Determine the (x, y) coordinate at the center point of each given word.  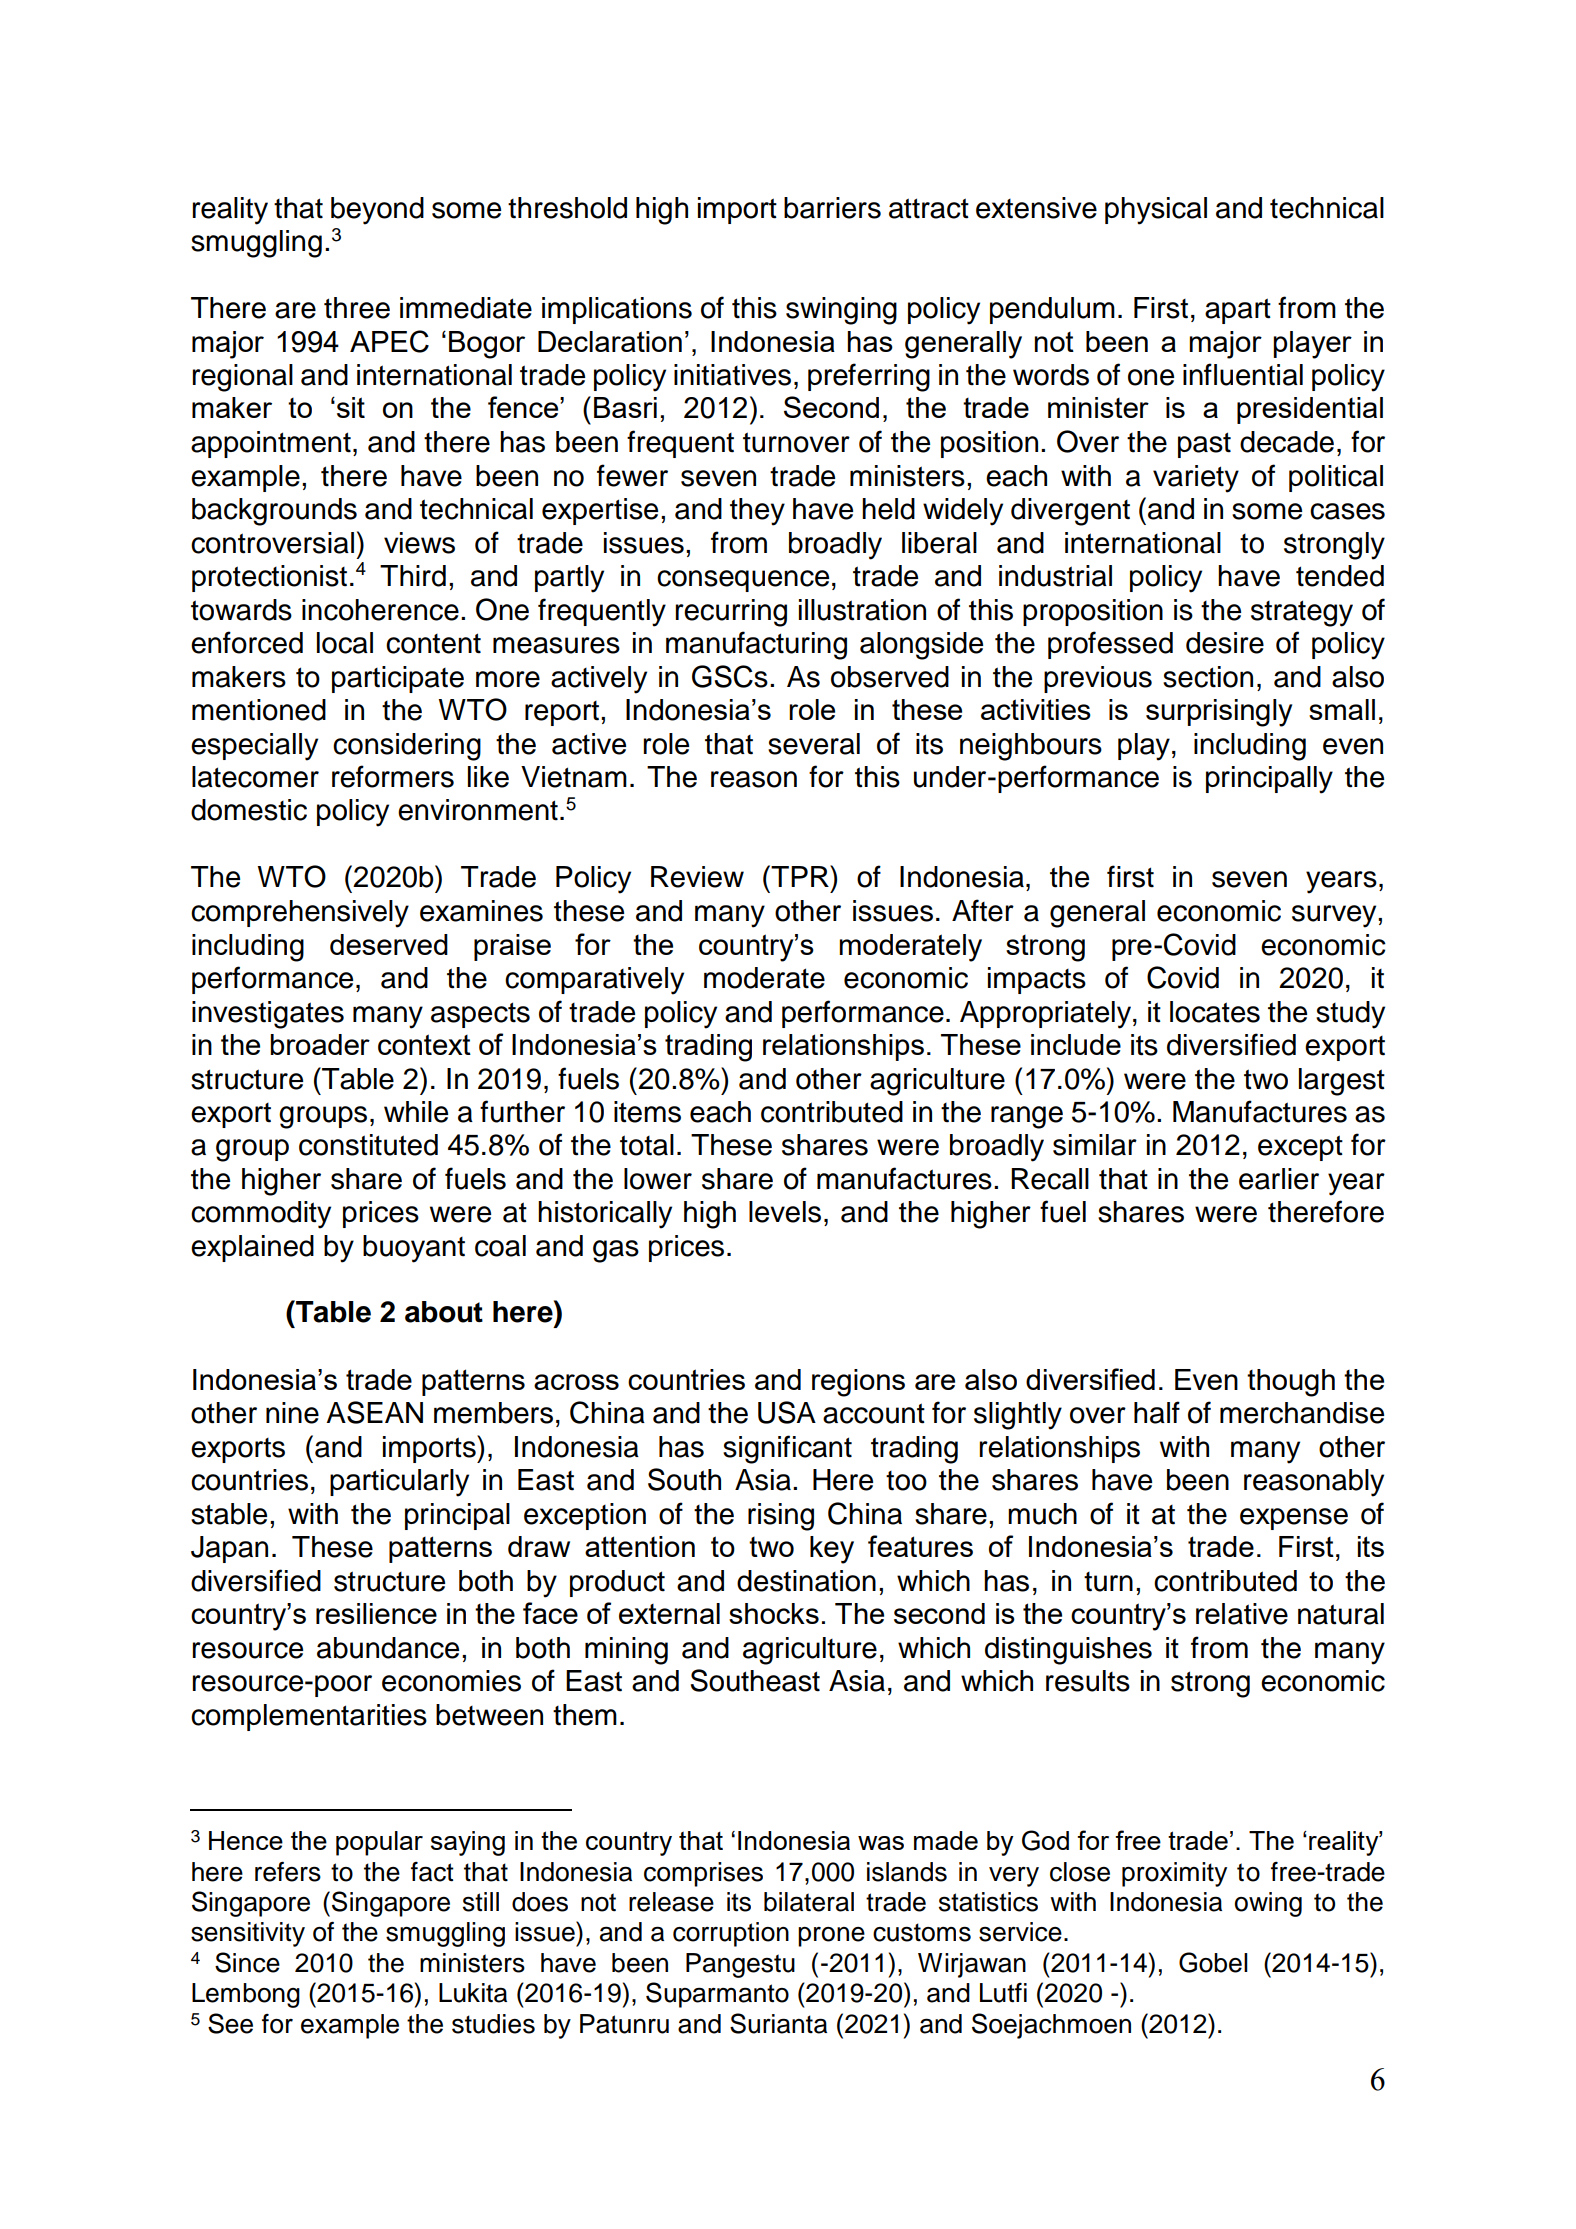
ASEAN (374, 1412)
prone (831, 1937)
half (1157, 1412)
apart (1238, 311)
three (357, 308)
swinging (841, 311)
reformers (393, 776)
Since (247, 1962)
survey (1335, 916)
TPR (800, 876)
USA (787, 1412)
